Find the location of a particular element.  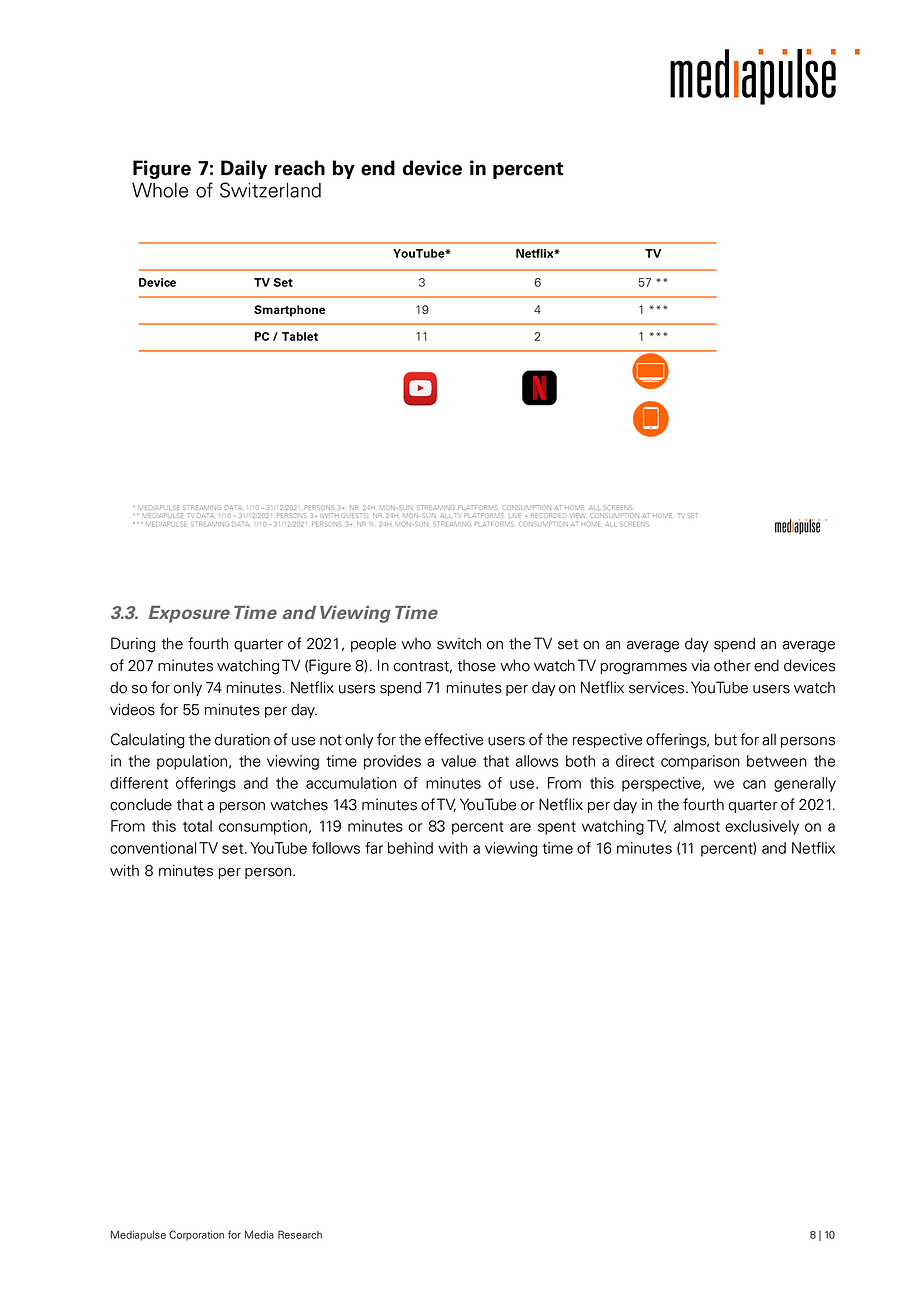

other is located at coordinates (732, 665).
